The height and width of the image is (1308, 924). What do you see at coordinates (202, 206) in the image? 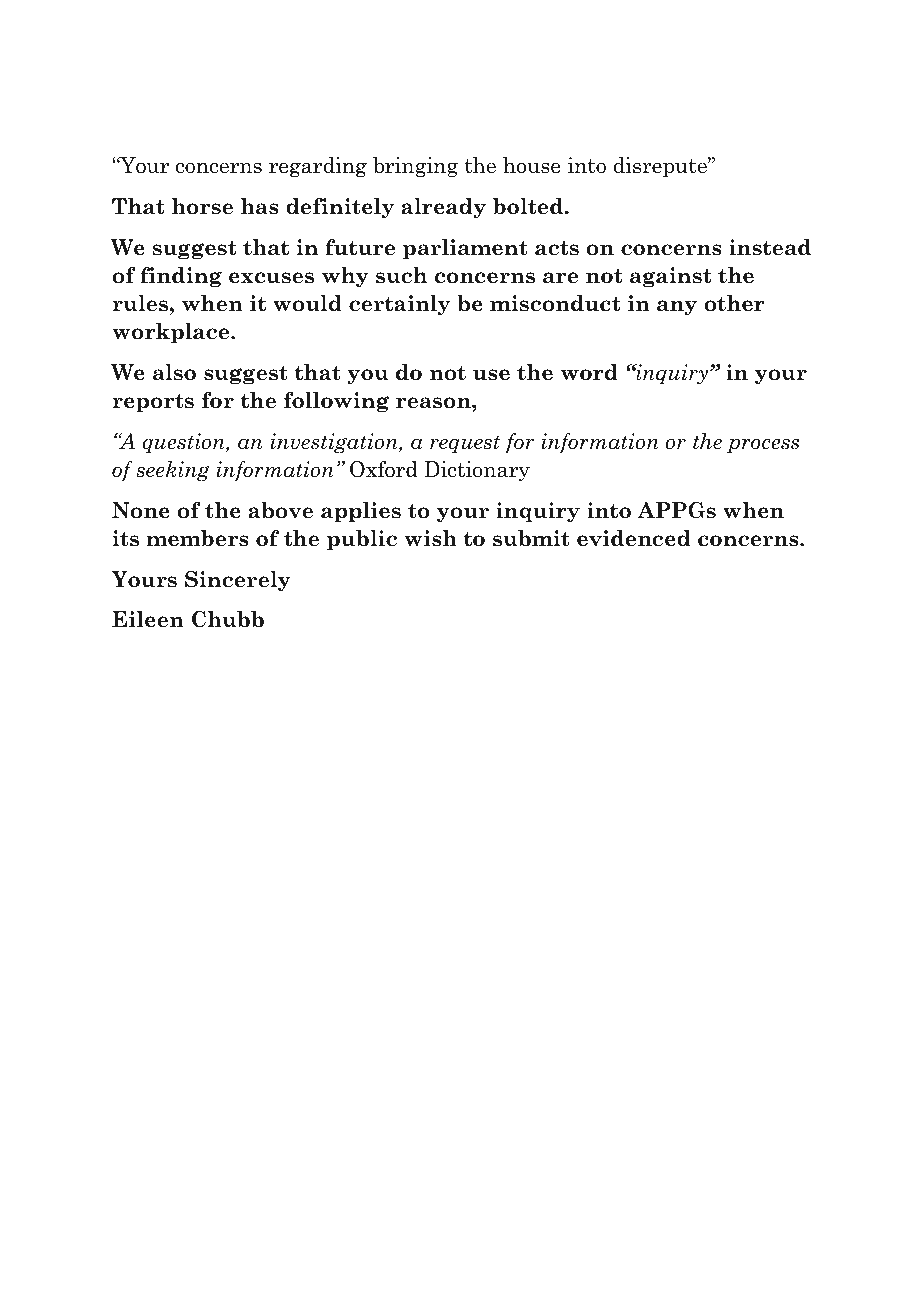
I see `horse` at bounding box center [202, 206].
